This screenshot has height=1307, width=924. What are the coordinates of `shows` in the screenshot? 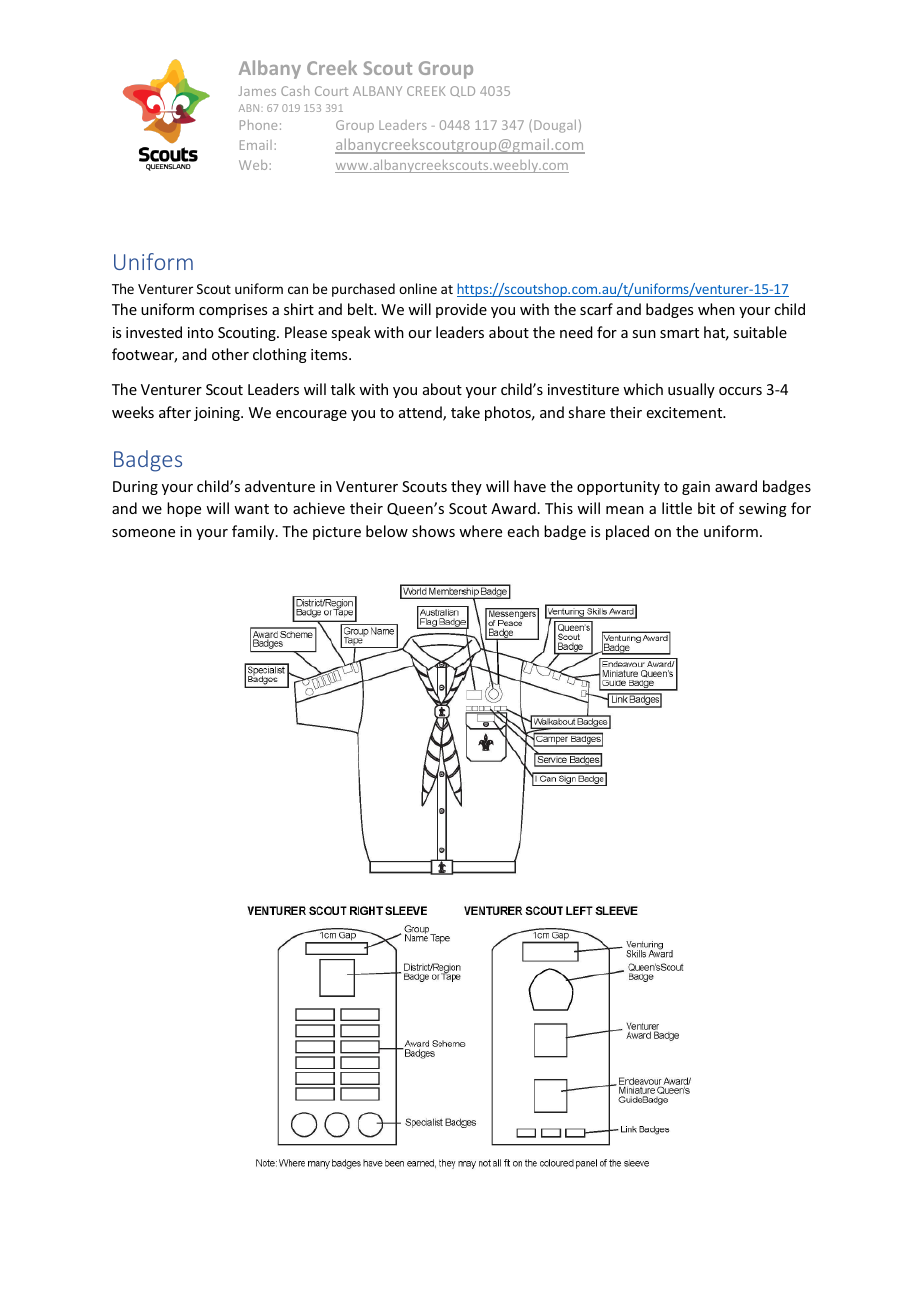 It's located at (433, 531).
